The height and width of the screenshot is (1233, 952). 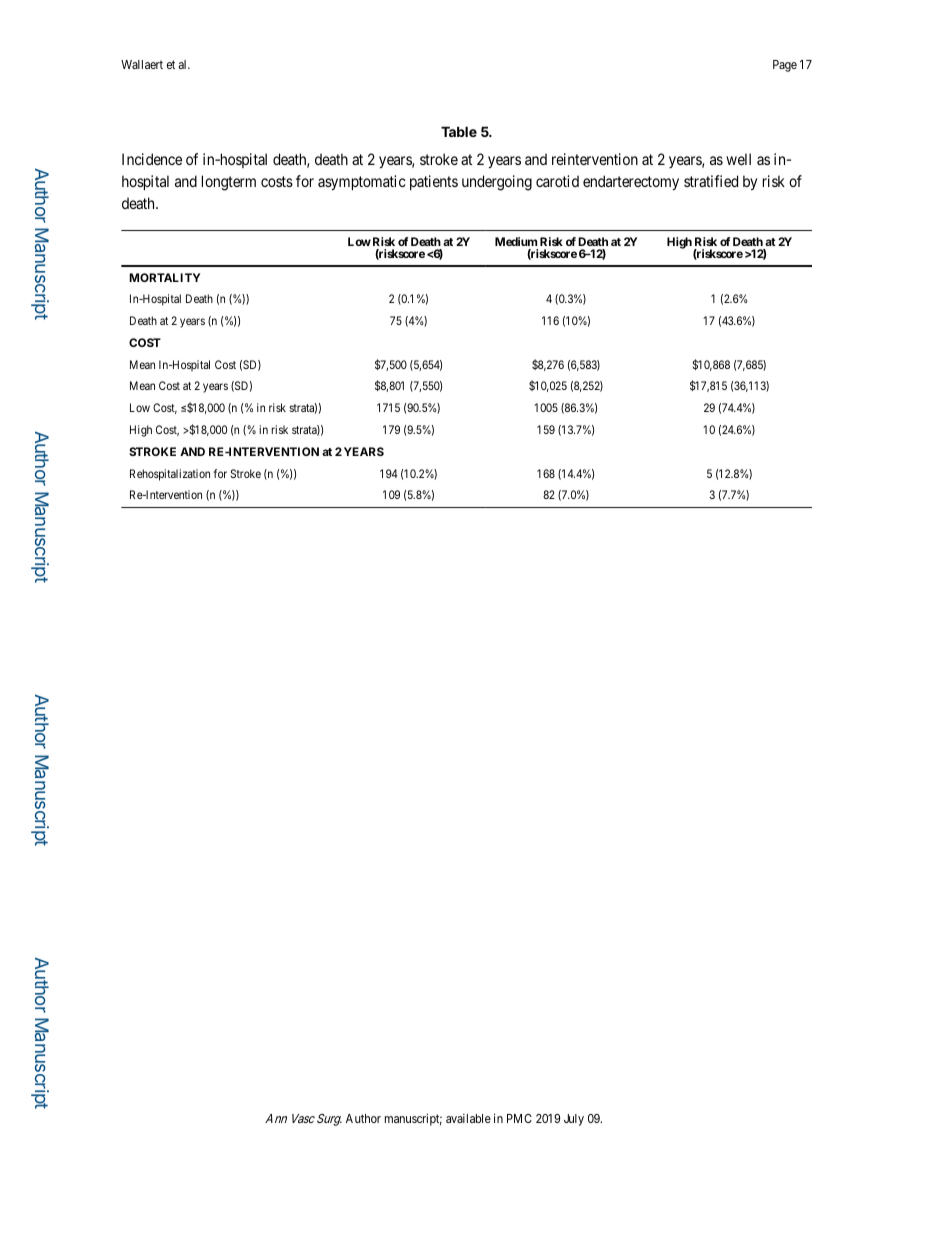 What do you see at coordinates (229, 183) in the screenshot?
I see `longterm` at bounding box center [229, 183].
